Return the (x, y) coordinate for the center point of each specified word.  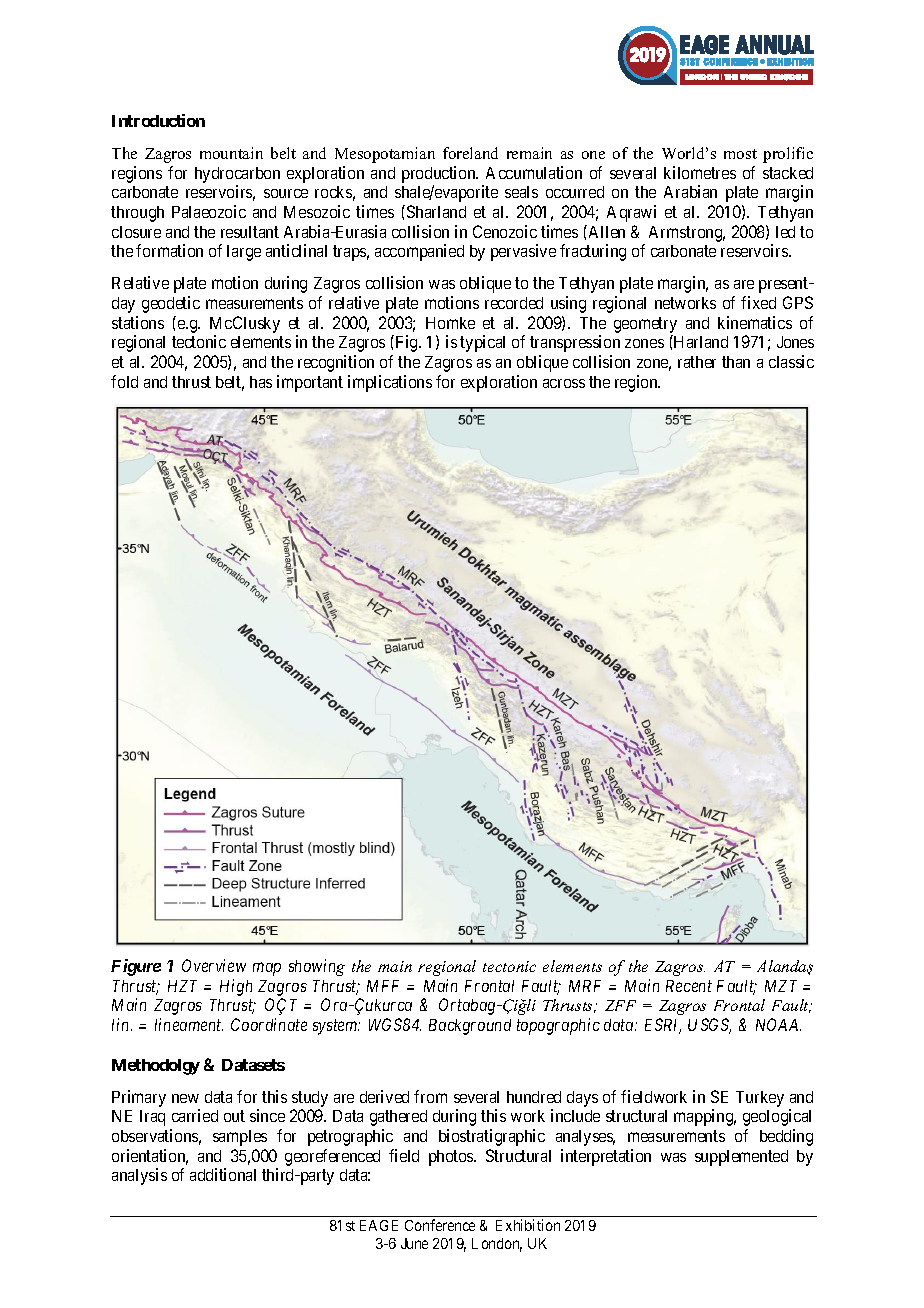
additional (223, 1174)
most (740, 154)
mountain (231, 153)
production (440, 174)
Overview (214, 965)
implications (390, 383)
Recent (689, 986)
